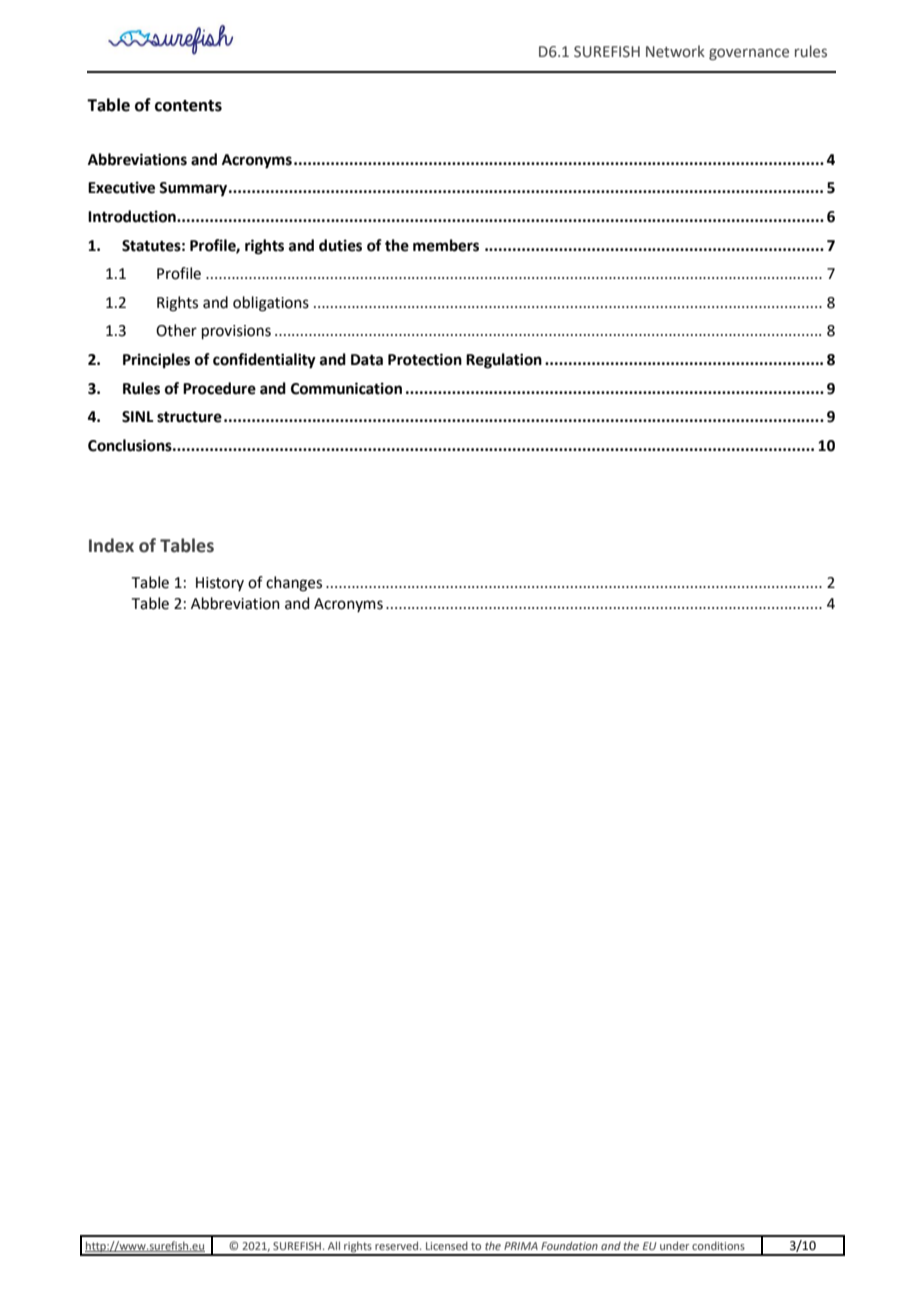 This screenshot has width=924, height=1308. I want to click on History, so click(220, 584).
